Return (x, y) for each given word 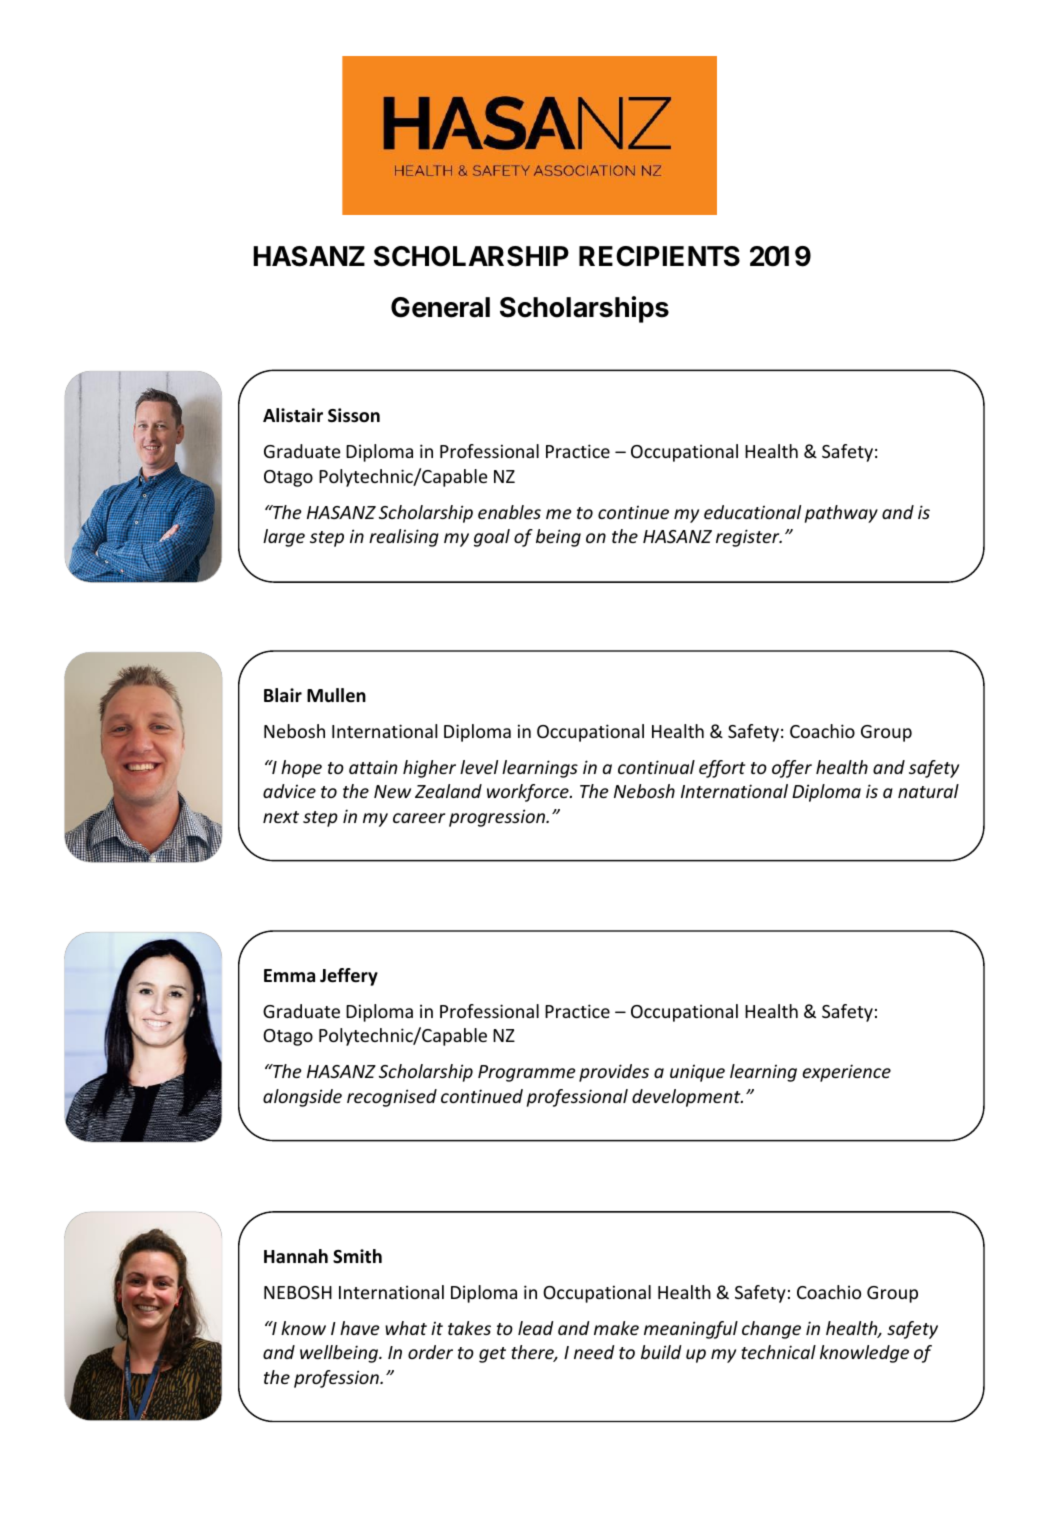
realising (404, 538)
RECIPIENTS (659, 256)
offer (792, 769)
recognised (392, 1098)
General (440, 307)
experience (846, 1073)
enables (509, 512)
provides (614, 1073)
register (749, 538)
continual (656, 767)
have (360, 1328)
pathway (841, 514)
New (392, 791)
